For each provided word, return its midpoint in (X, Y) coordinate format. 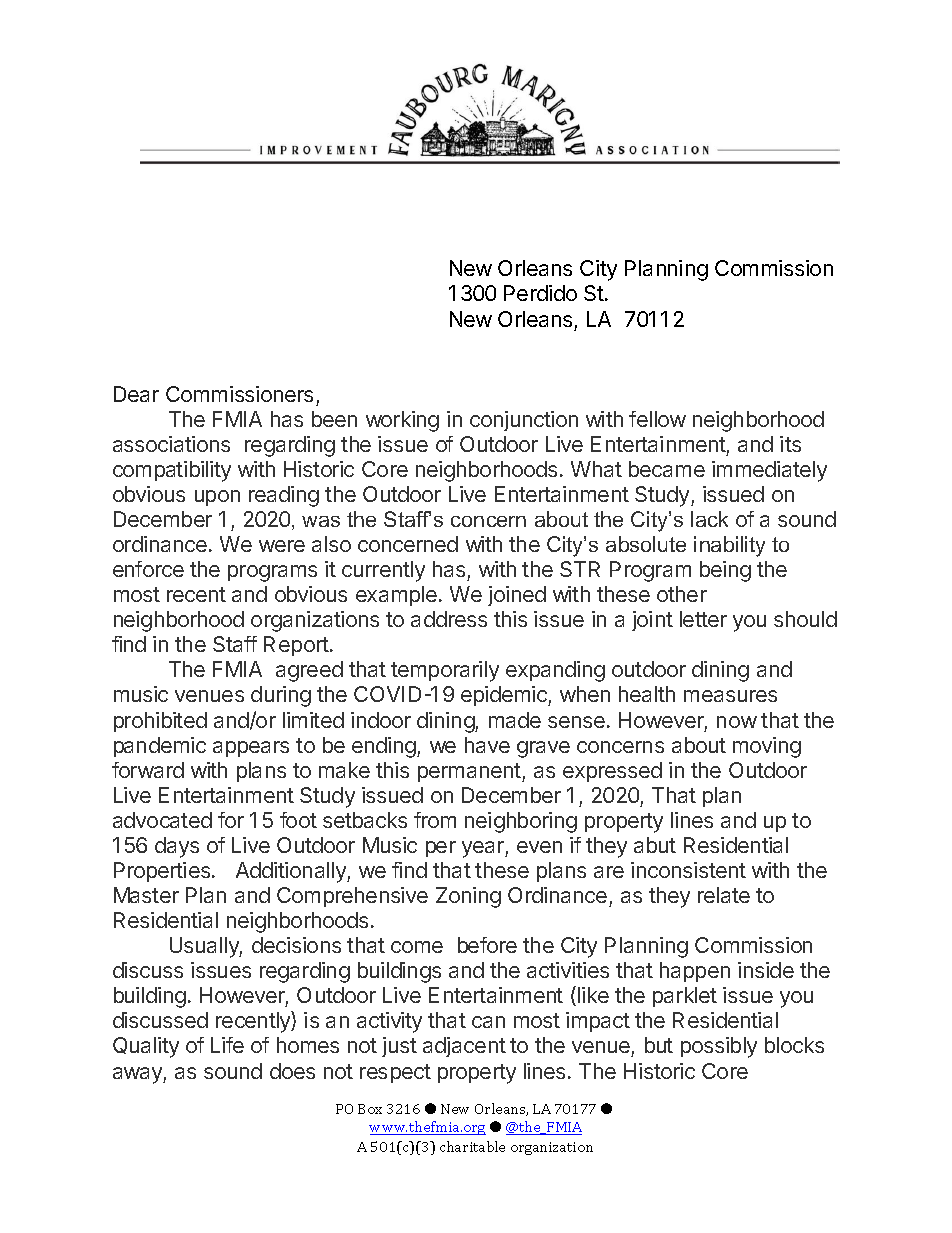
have (487, 745)
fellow (657, 419)
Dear (136, 394)
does (292, 1071)
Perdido (540, 293)
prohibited (160, 722)
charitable (472, 1146)
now (737, 722)
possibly (719, 1047)
